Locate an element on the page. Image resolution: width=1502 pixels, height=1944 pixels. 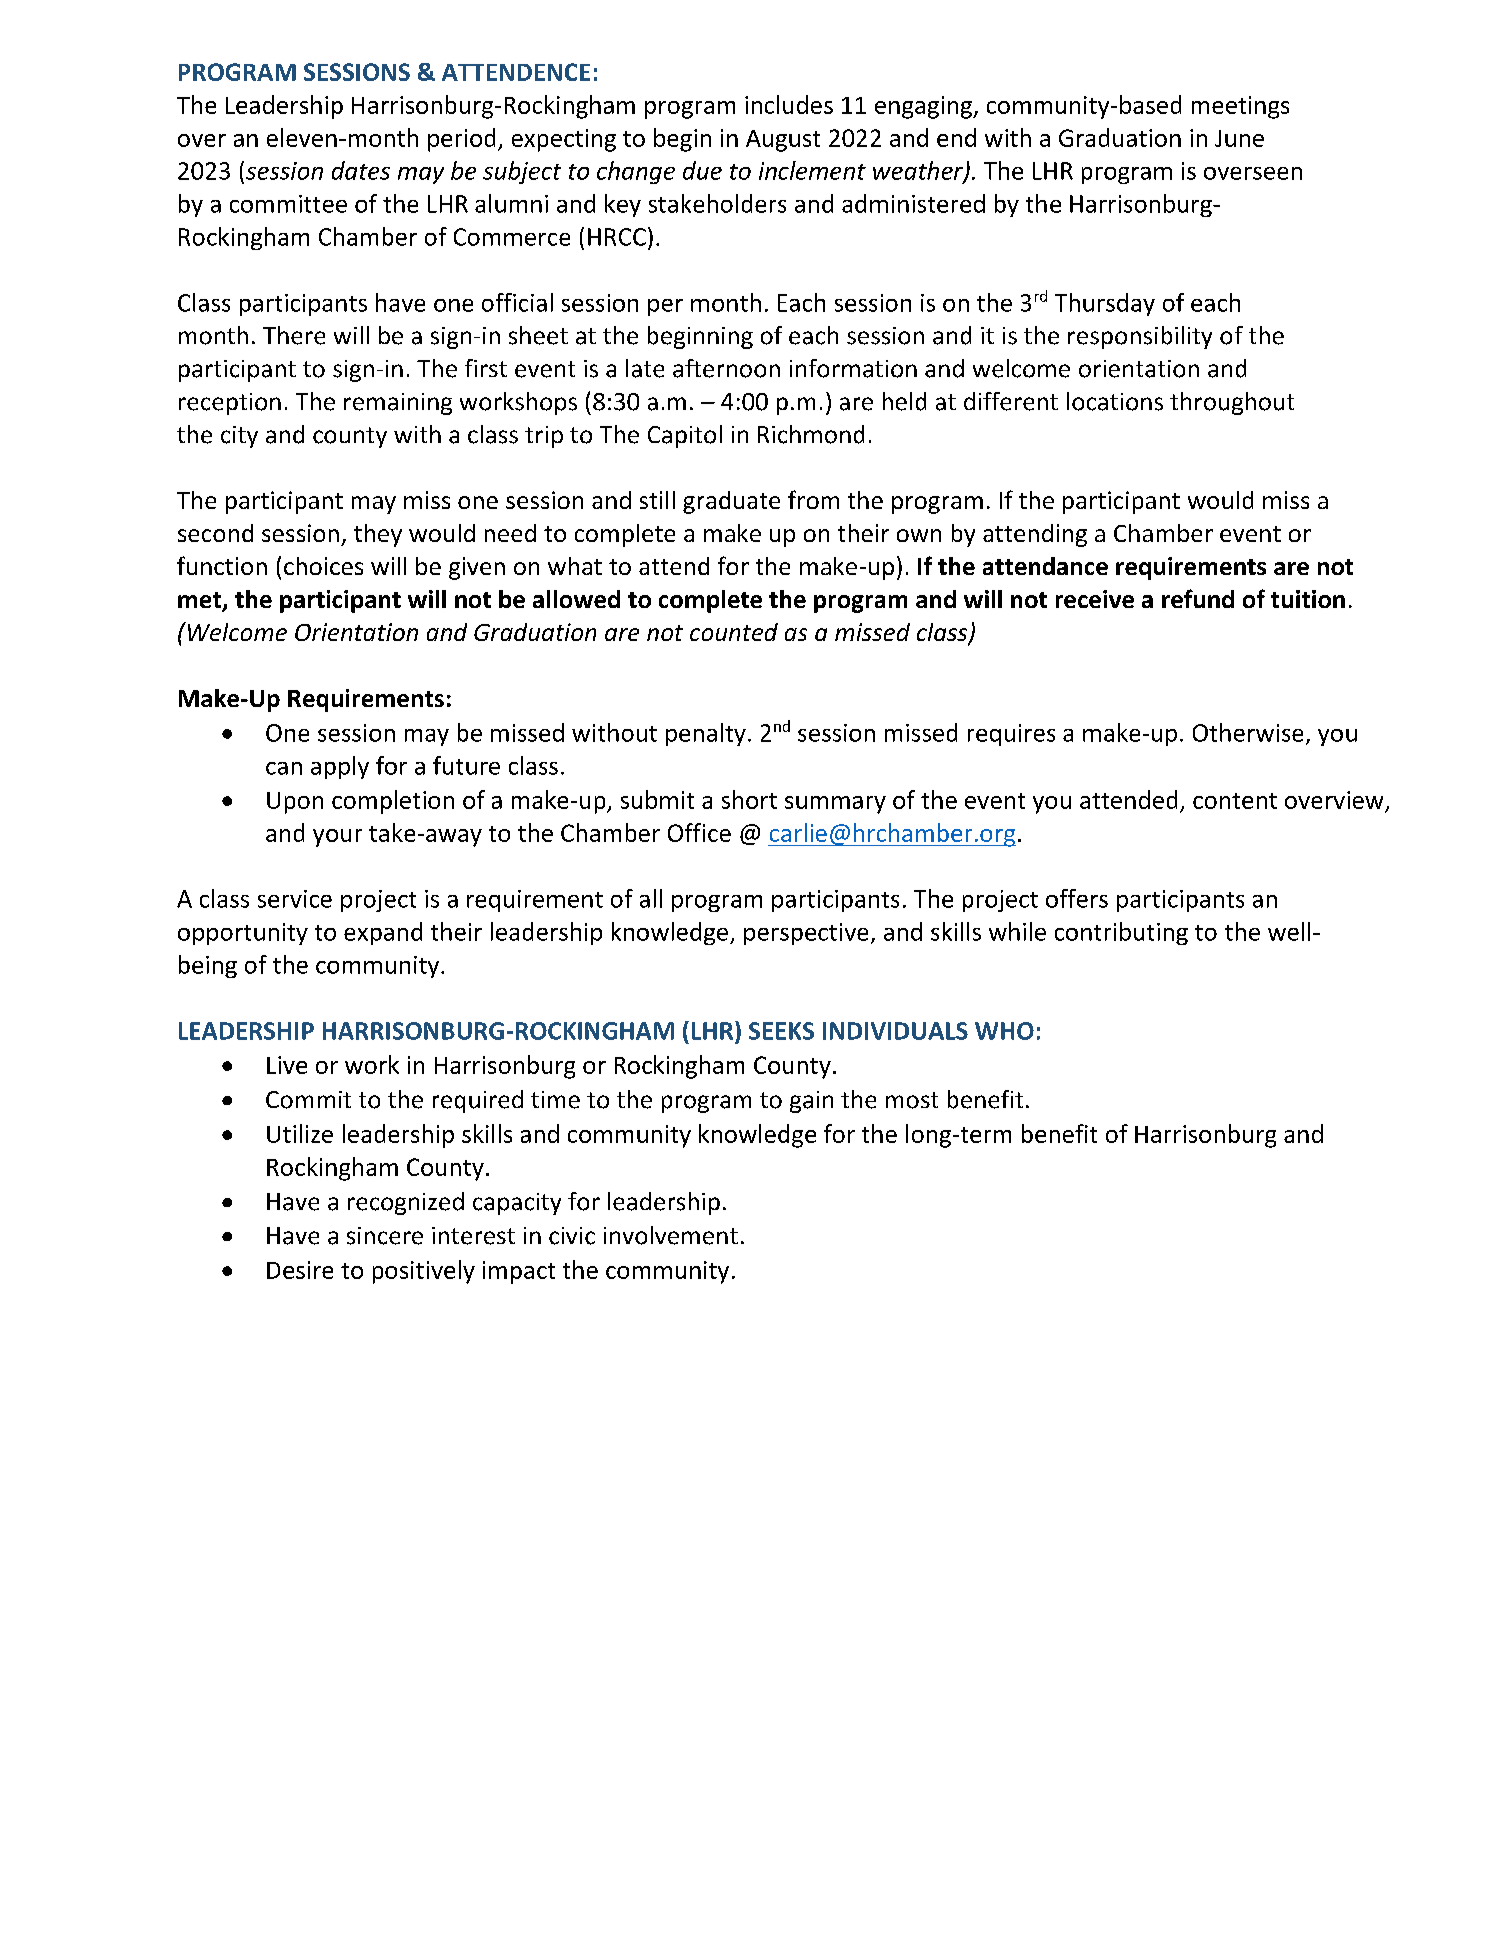
involvement is located at coordinates (671, 1235).
